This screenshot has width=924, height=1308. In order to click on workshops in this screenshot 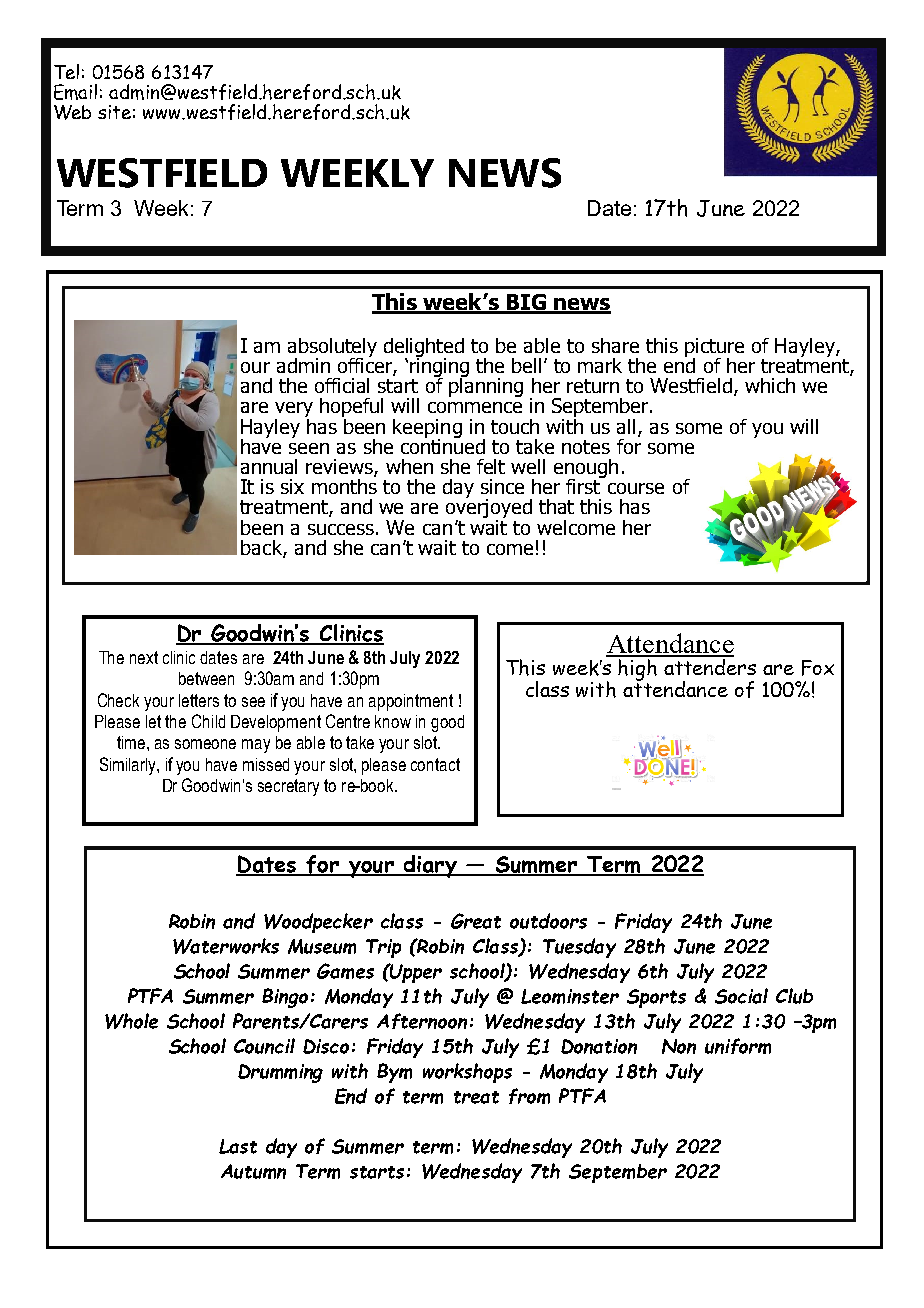, I will do `click(467, 1073)`.
